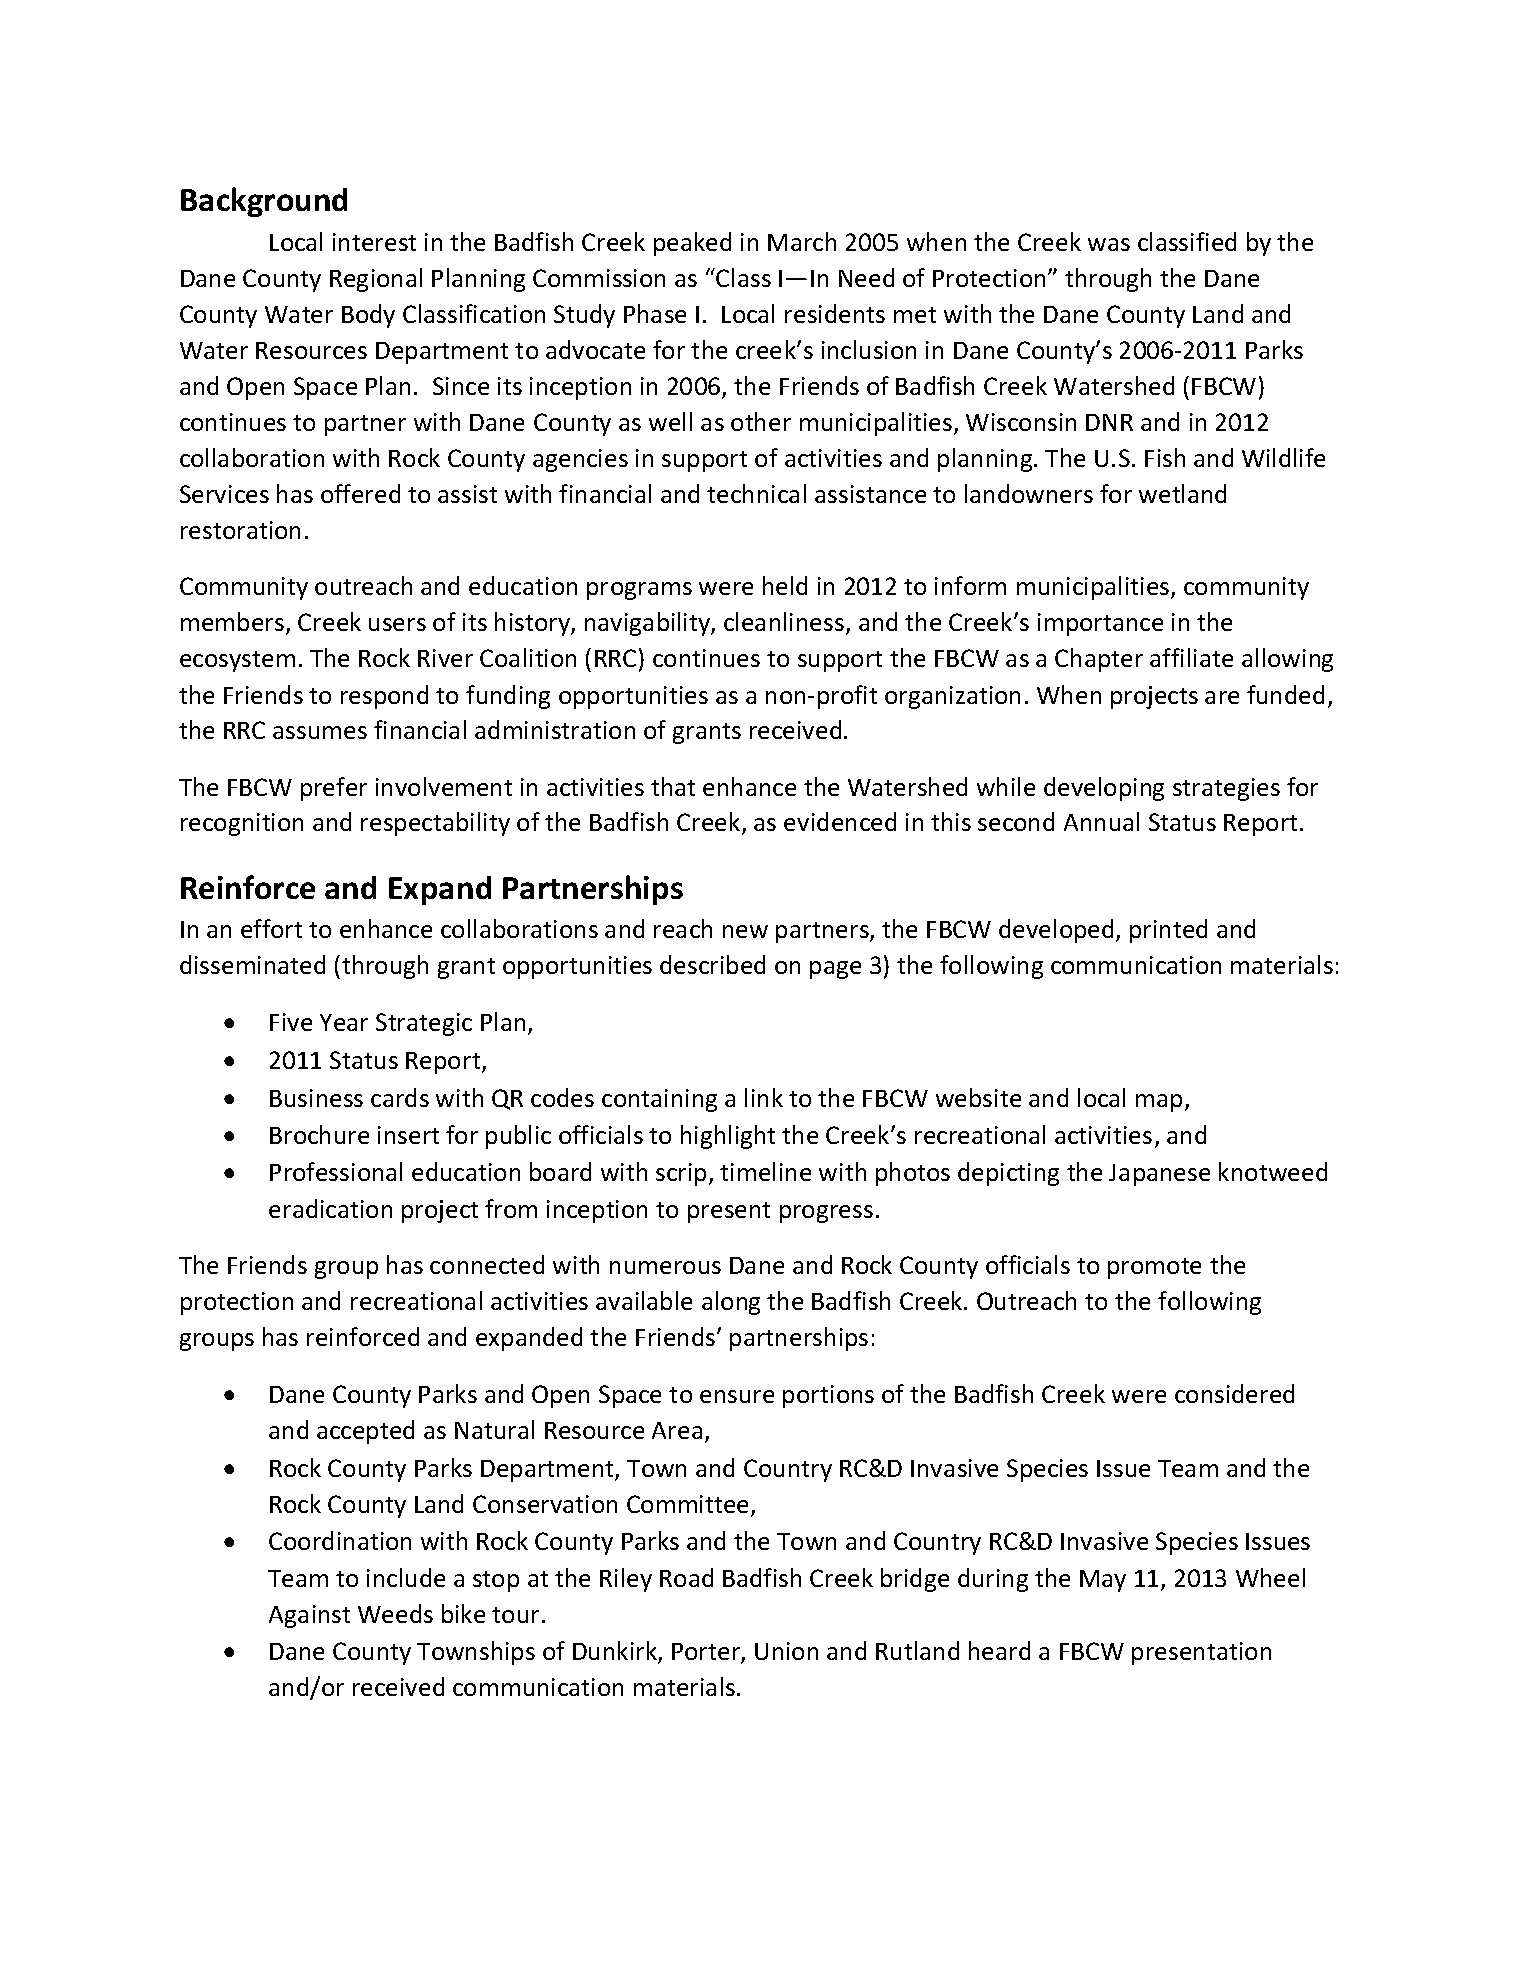  I want to click on Union, so click(786, 1651).
